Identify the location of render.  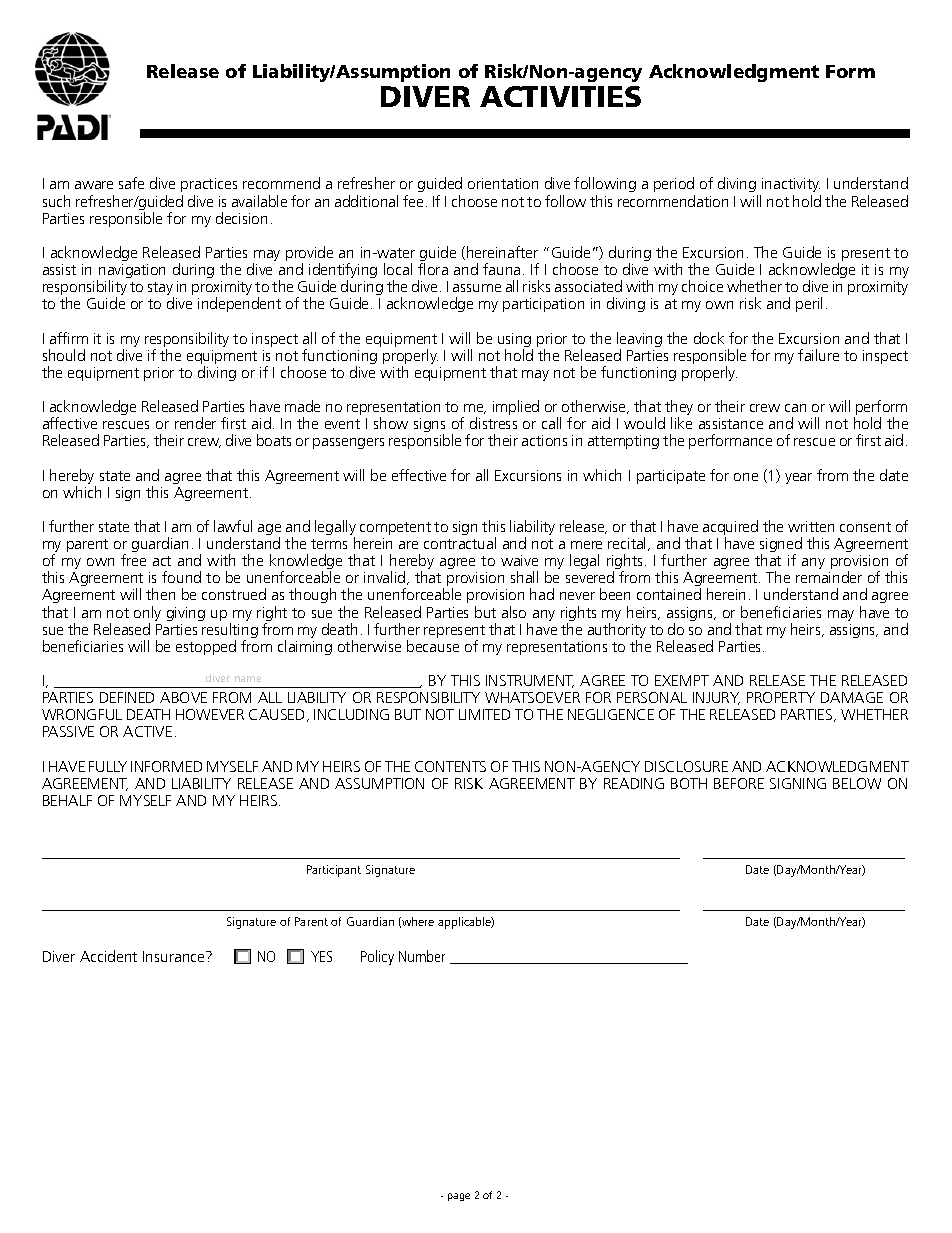
(195, 423).
